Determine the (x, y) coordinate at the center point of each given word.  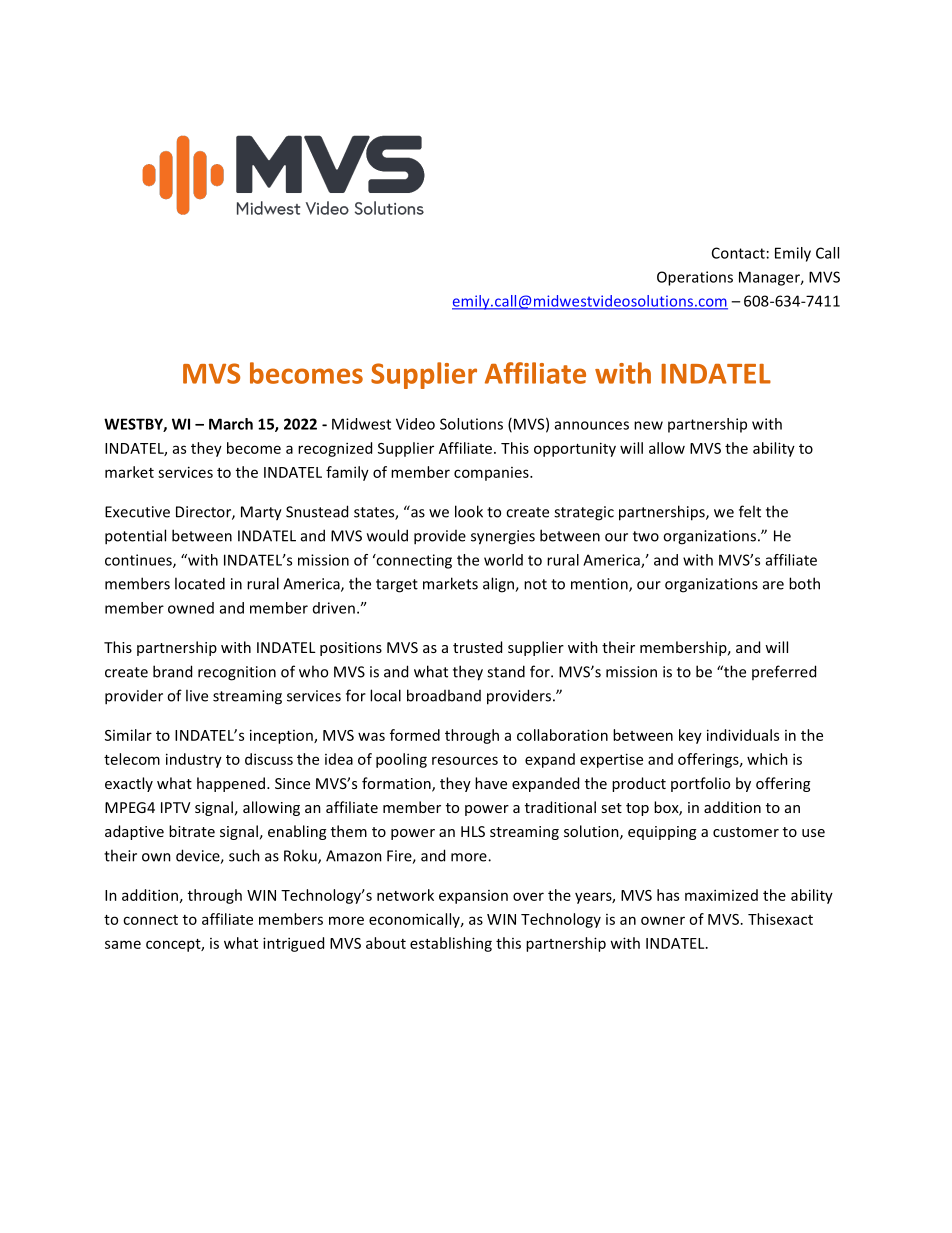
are (773, 585)
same (123, 944)
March (231, 424)
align (499, 585)
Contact (738, 253)
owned (191, 608)
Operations (695, 278)
